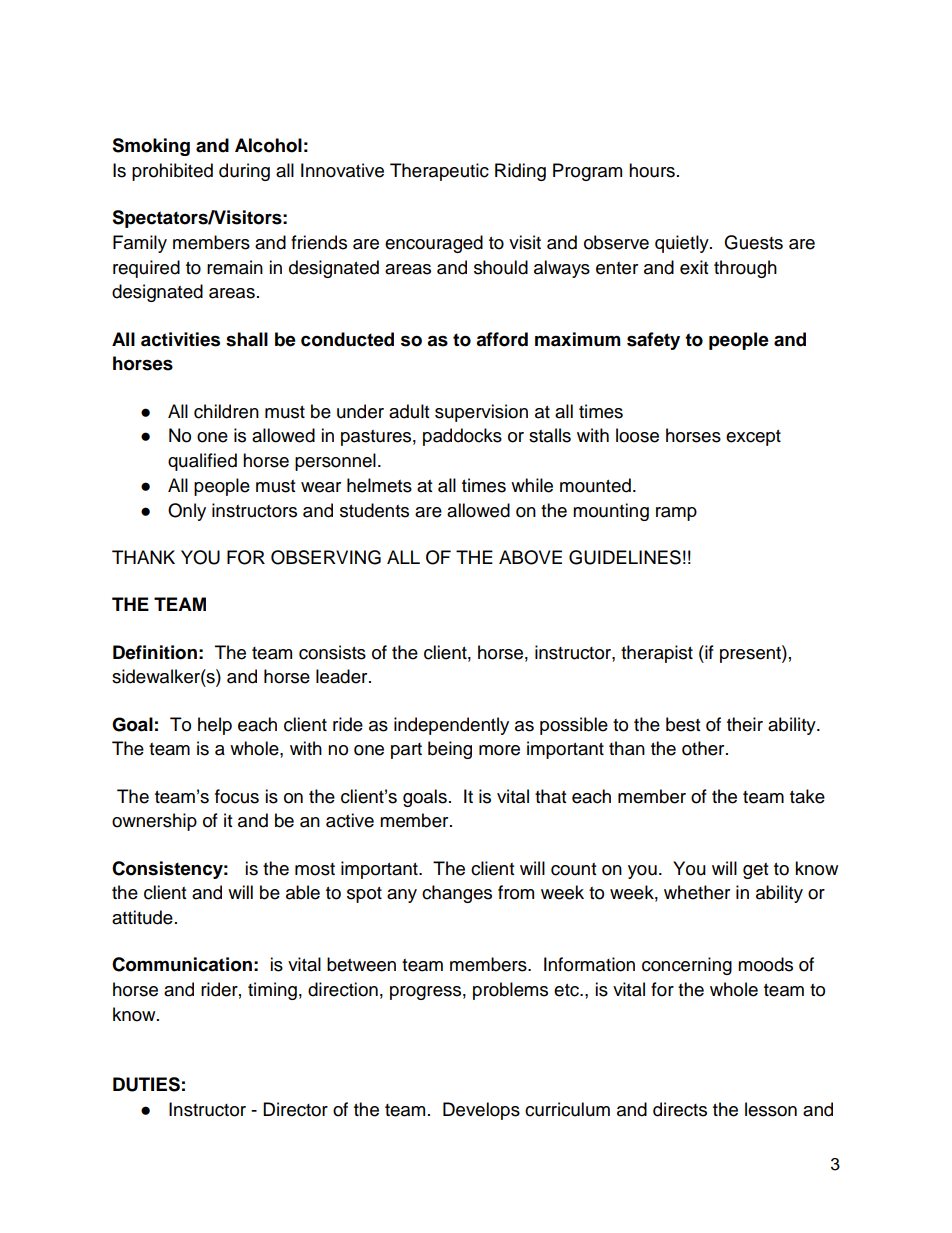  Describe the element at coordinates (657, 654) in the image. I see `therapist` at that location.
